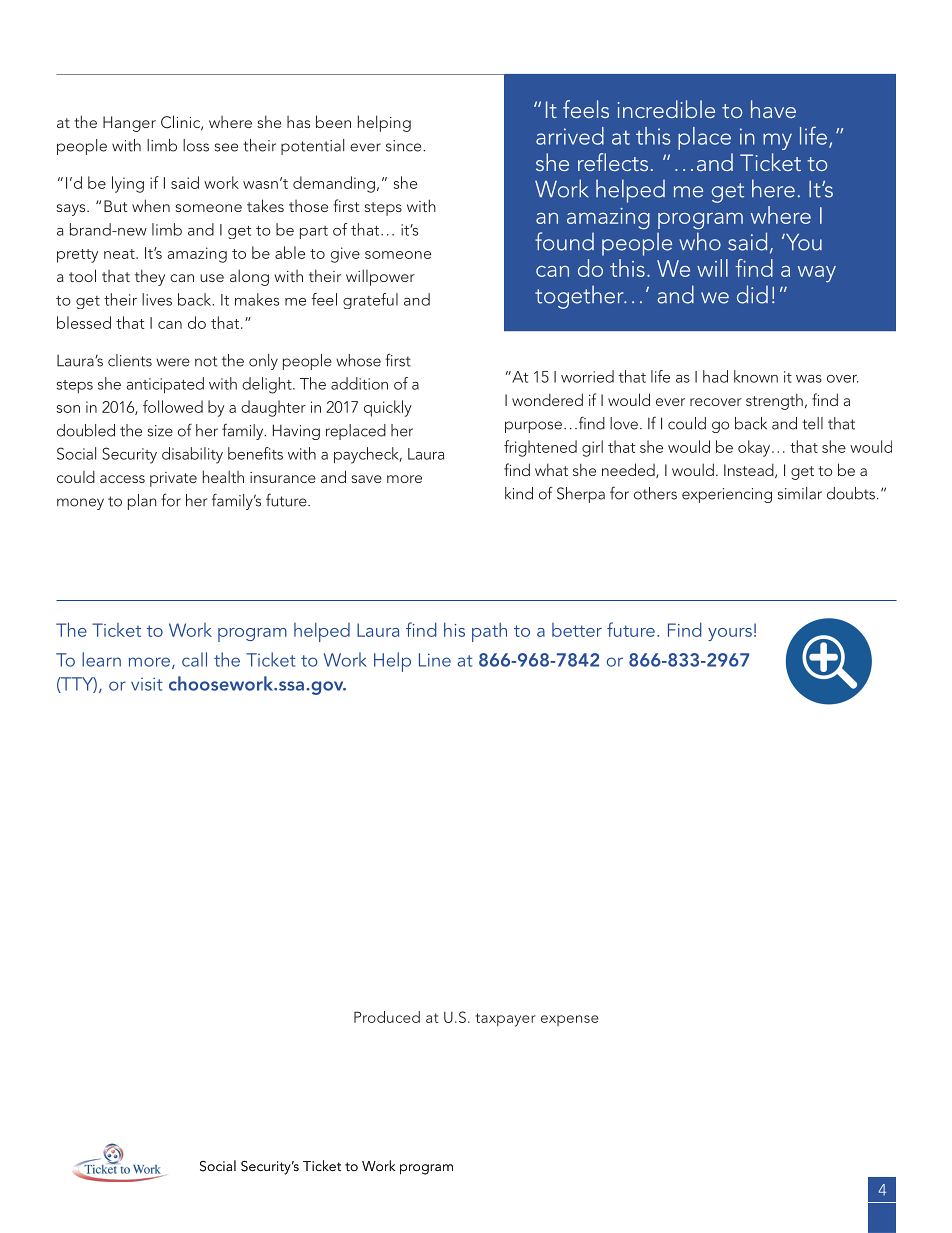 The width and height of the document is (952, 1233). Describe the element at coordinates (756, 376) in the document. I see `known` at that location.
